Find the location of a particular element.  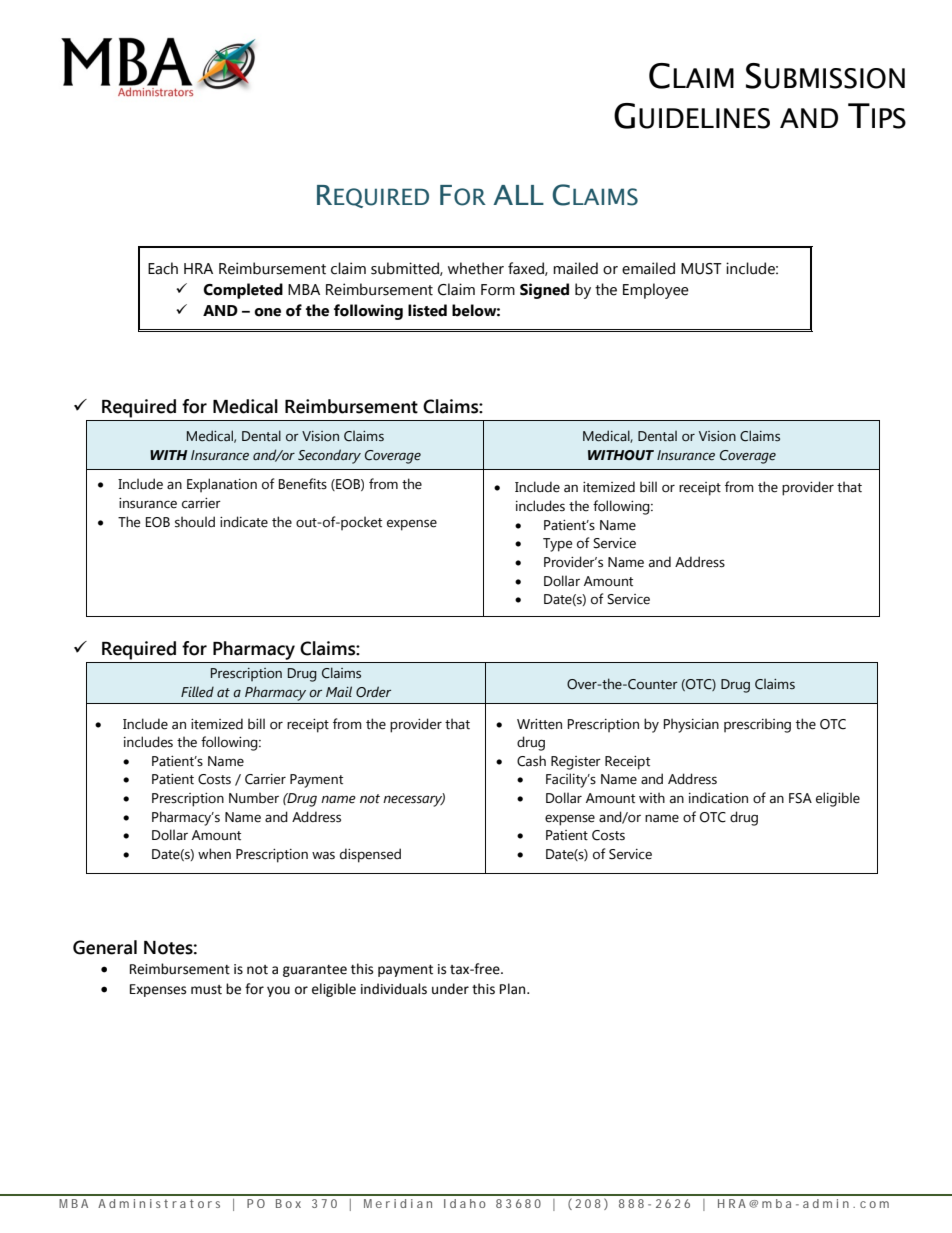

Each is located at coordinates (163, 268).
